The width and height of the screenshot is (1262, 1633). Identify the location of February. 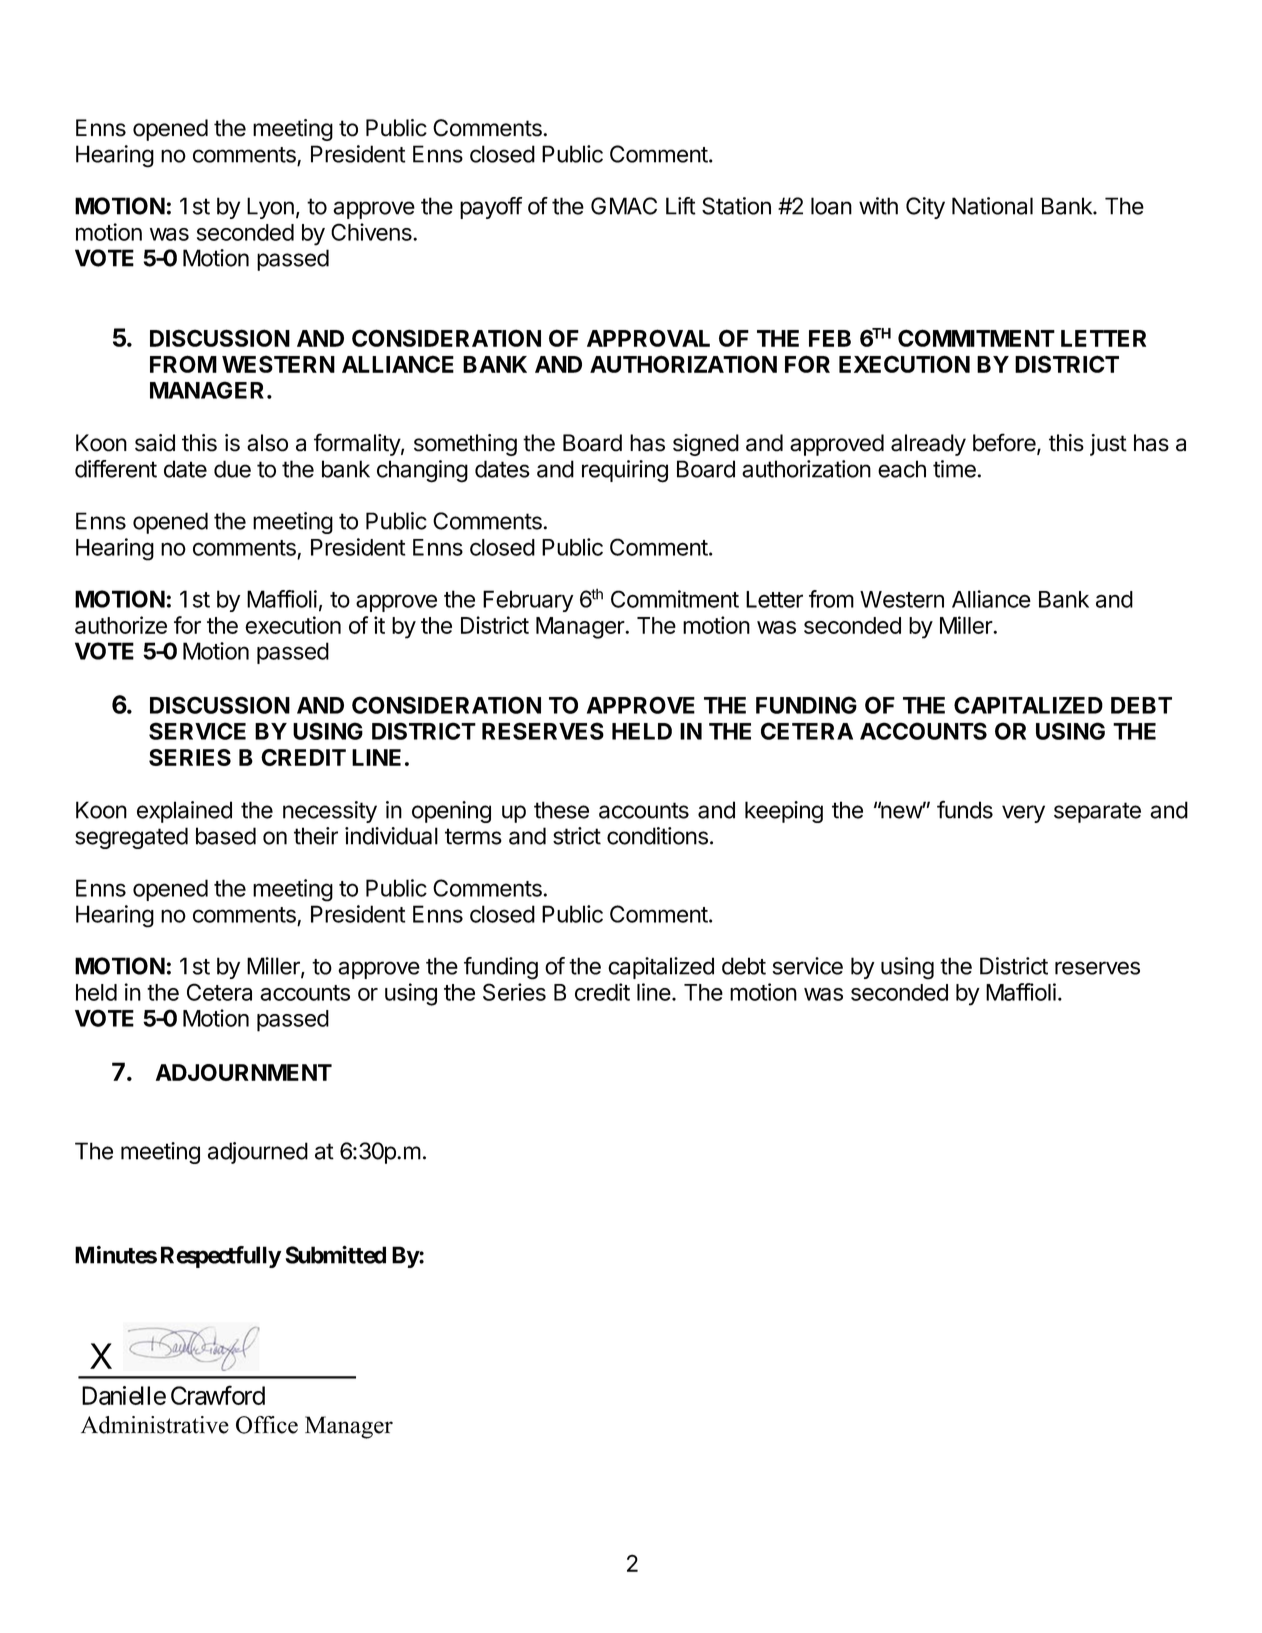
(528, 601).
